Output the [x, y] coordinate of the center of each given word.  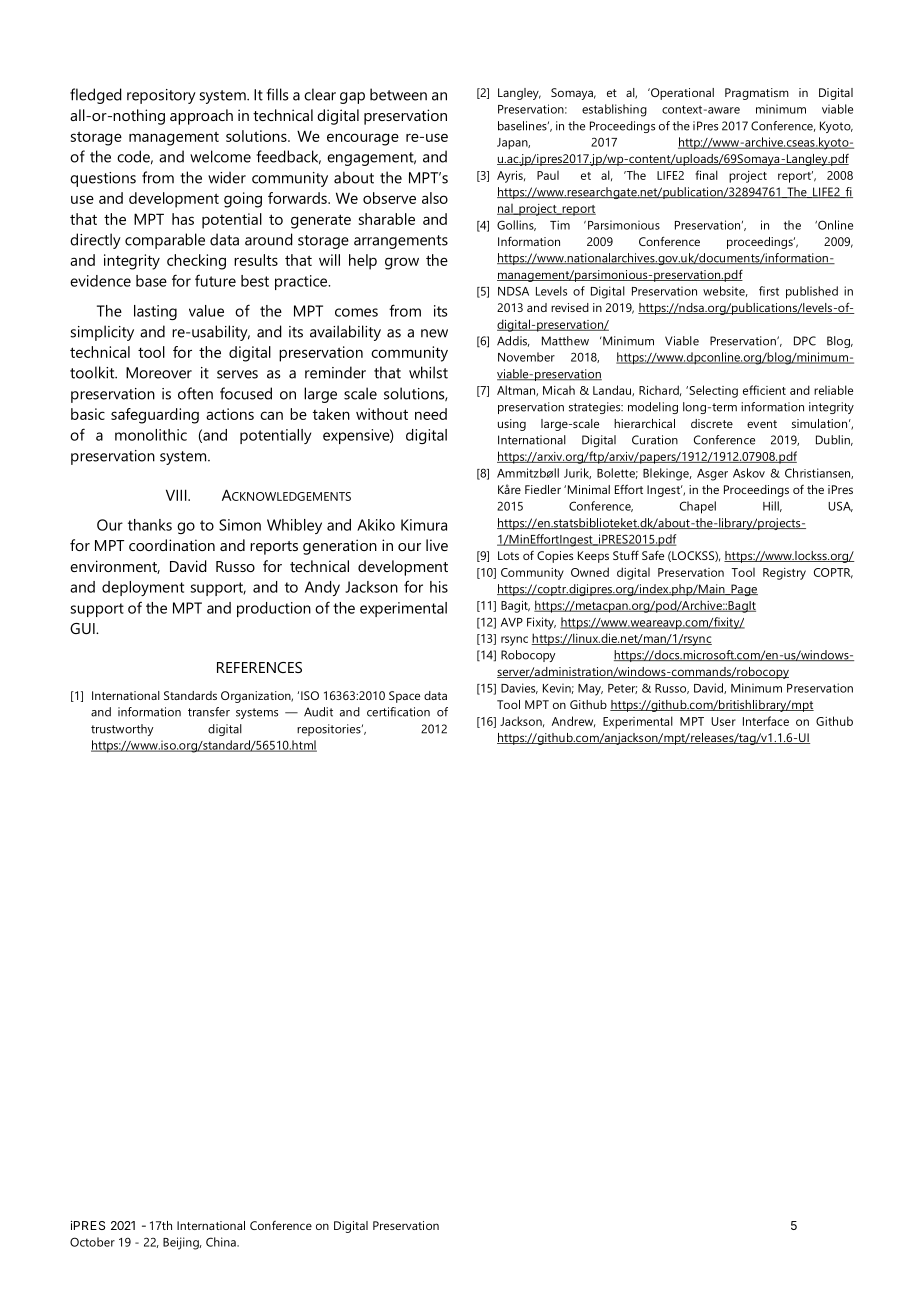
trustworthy [122, 730]
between [398, 94]
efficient [764, 390]
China [222, 1242]
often [195, 393]
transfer [209, 712]
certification [398, 712]
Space [404, 697]
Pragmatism [757, 94]
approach [201, 117]
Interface [766, 721]
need [431, 414]
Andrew [573, 721]
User [723, 721]
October [92, 1242]
